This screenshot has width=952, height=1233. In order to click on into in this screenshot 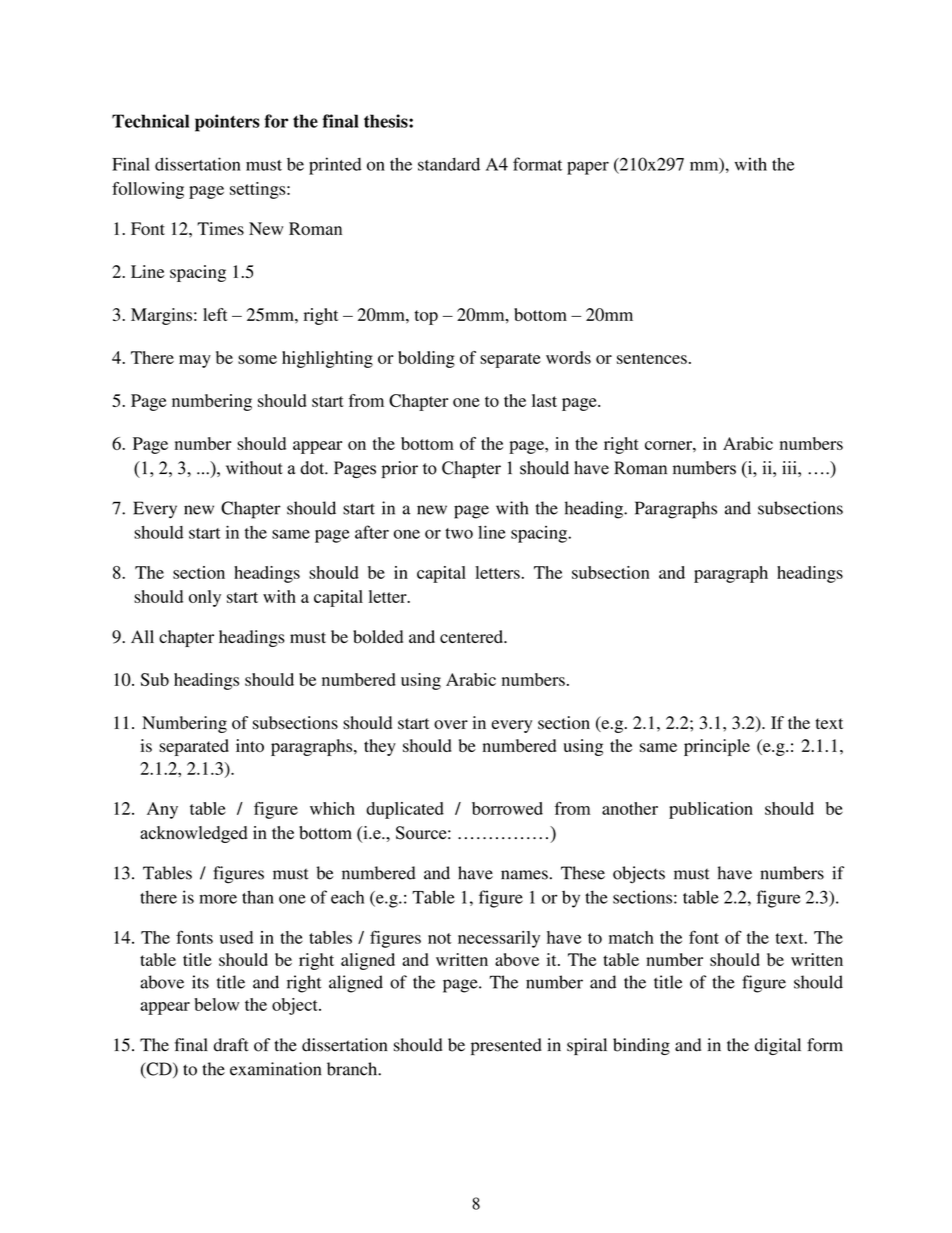, I will do `click(250, 745)`.
